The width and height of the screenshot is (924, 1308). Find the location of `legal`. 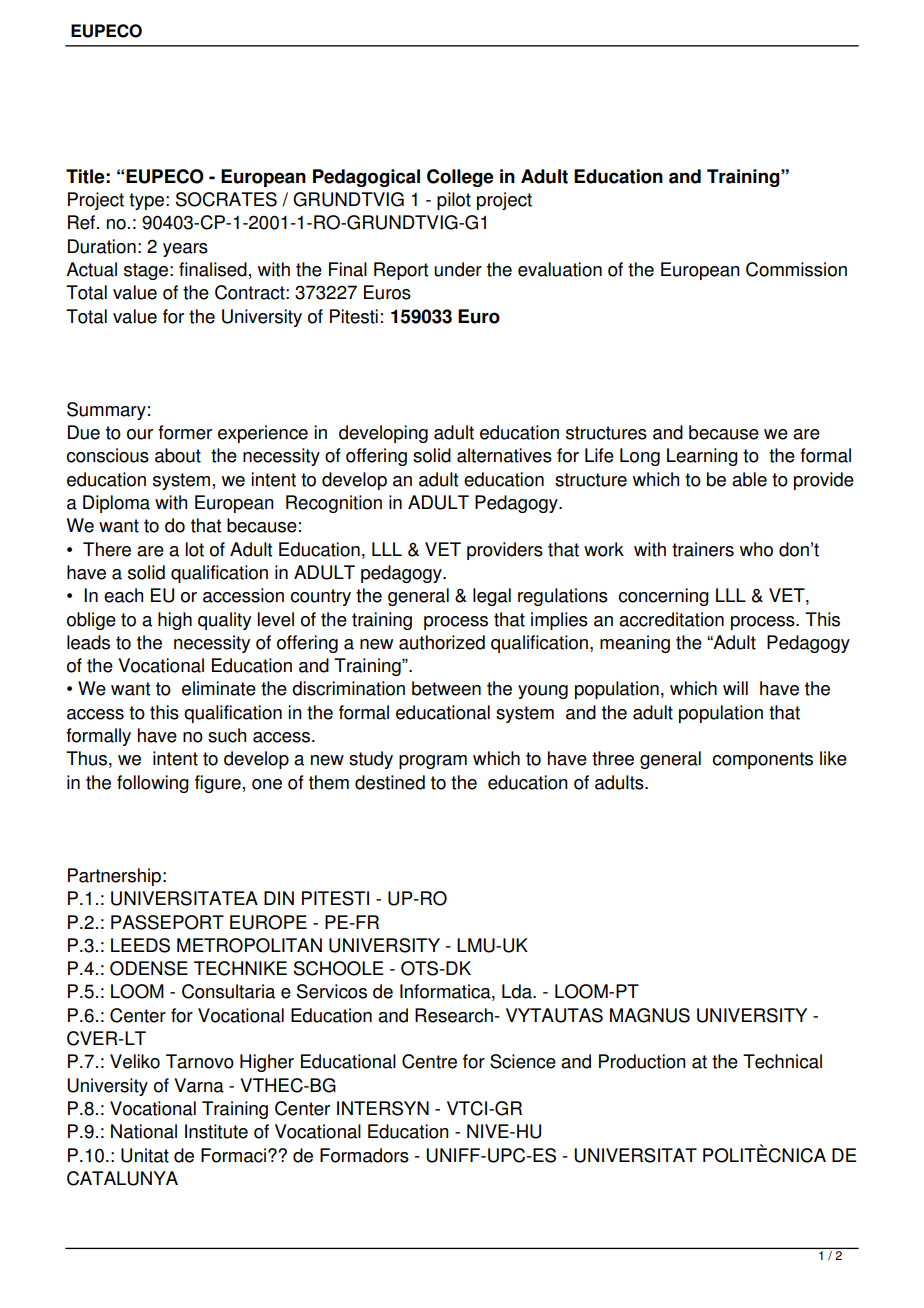

legal is located at coordinates (492, 597).
